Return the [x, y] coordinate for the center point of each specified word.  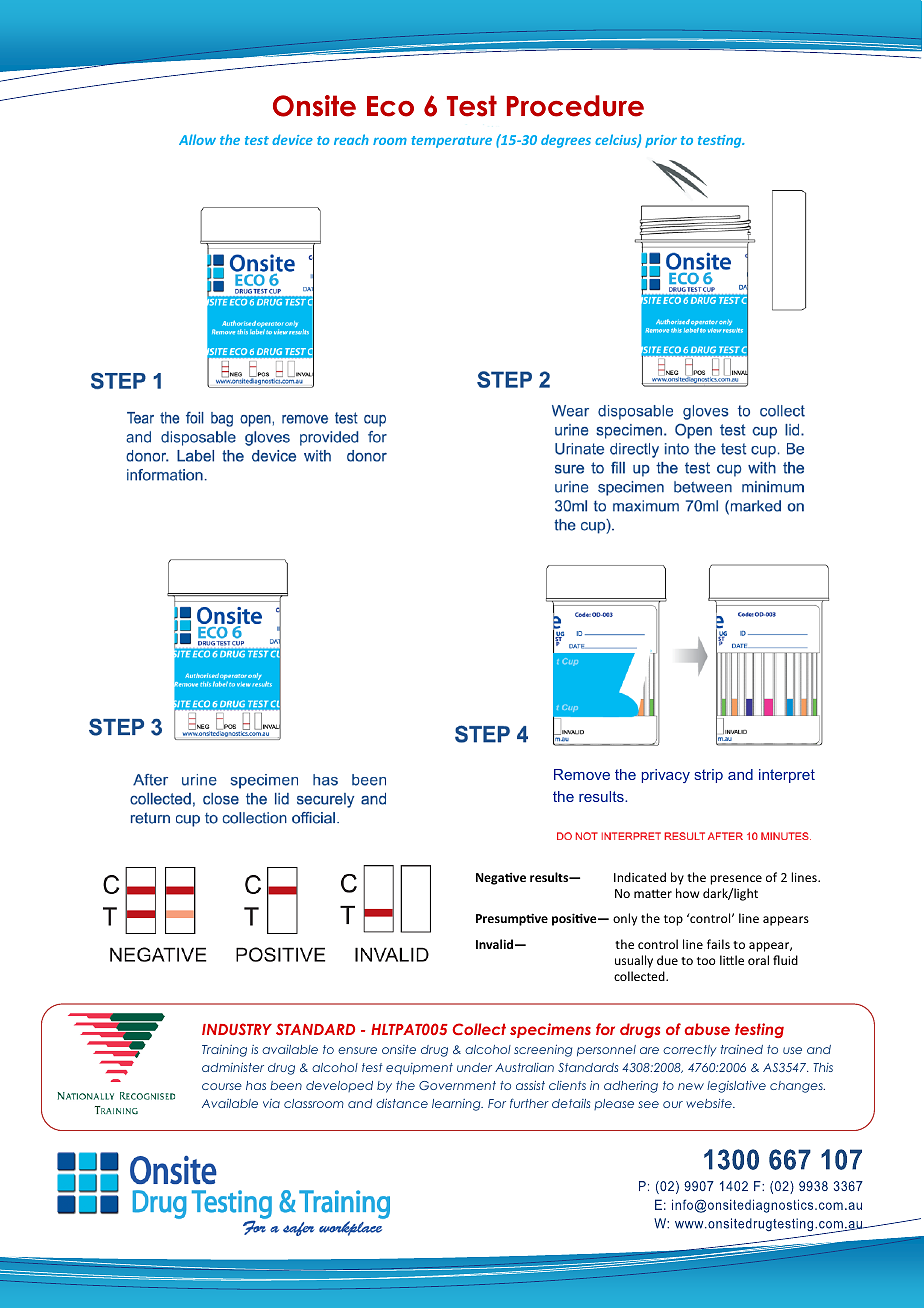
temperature [451, 142]
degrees [566, 141]
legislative [736, 1087]
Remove [582, 774]
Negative [501, 878]
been [286, 1085]
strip [709, 776]
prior [661, 141]
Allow [197, 139]
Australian [524, 1067]
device [292, 139]
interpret [787, 776]
